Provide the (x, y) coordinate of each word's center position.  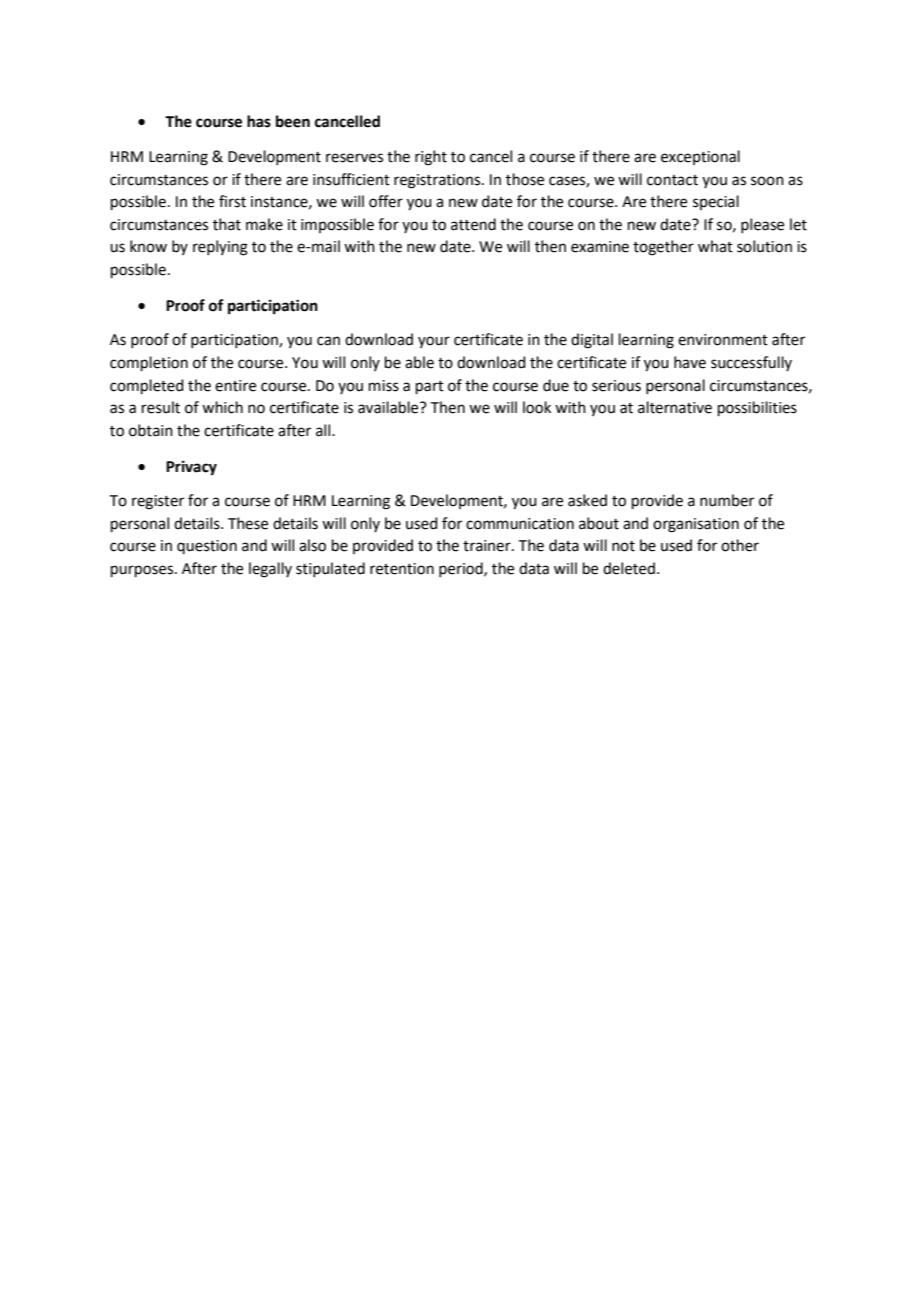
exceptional (700, 157)
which (222, 407)
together (663, 248)
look (537, 407)
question (207, 547)
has (259, 121)
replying (220, 248)
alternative (675, 407)
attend (473, 224)
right (431, 158)
